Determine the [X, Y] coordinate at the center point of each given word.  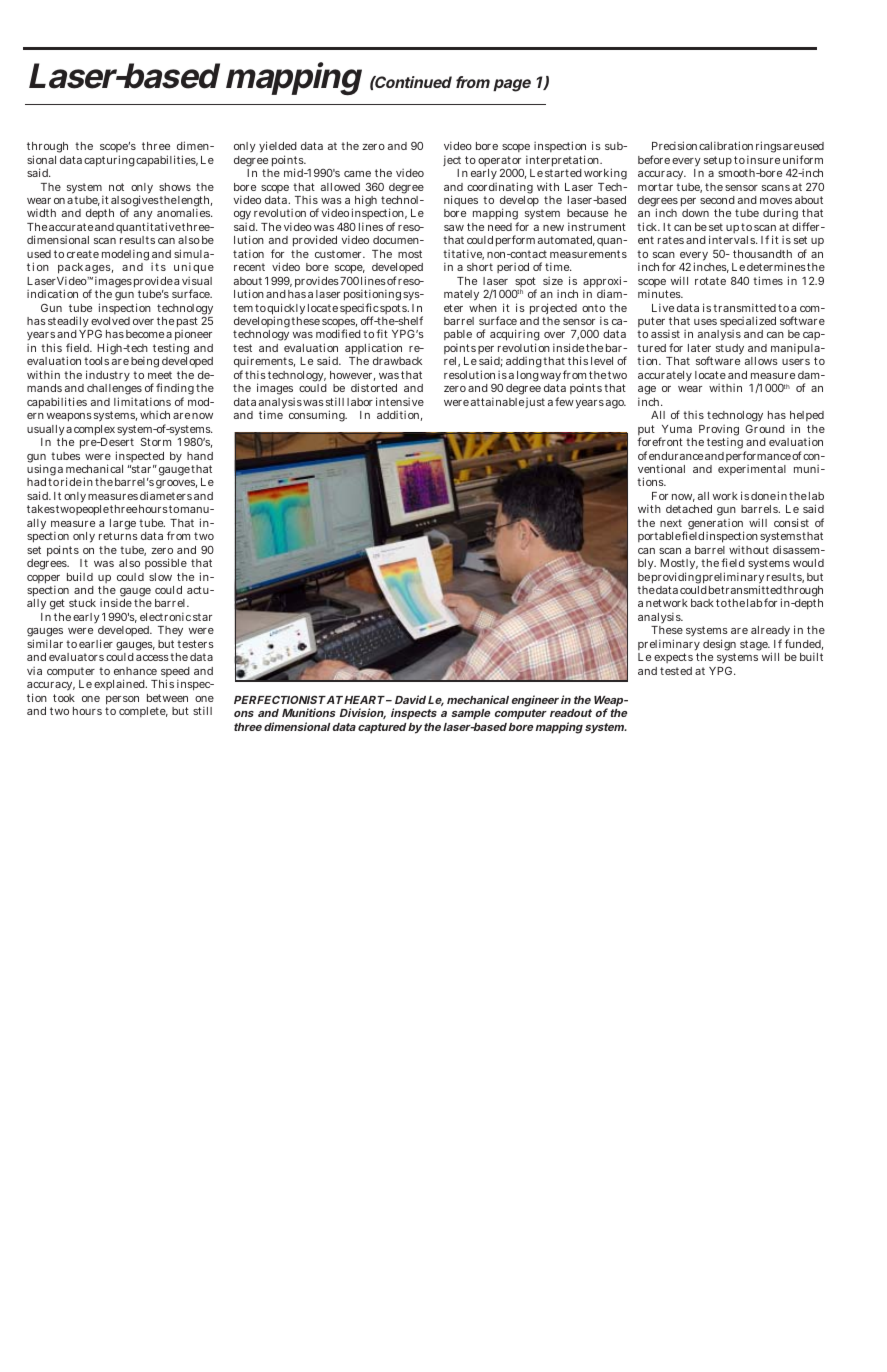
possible [166, 563]
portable [659, 537]
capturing [109, 161]
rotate [710, 281]
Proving [719, 431]
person [122, 700]
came [357, 174]
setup [718, 161]
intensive [400, 401]
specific [359, 310]
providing [676, 578]
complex [94, 430]
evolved [110, 321]
